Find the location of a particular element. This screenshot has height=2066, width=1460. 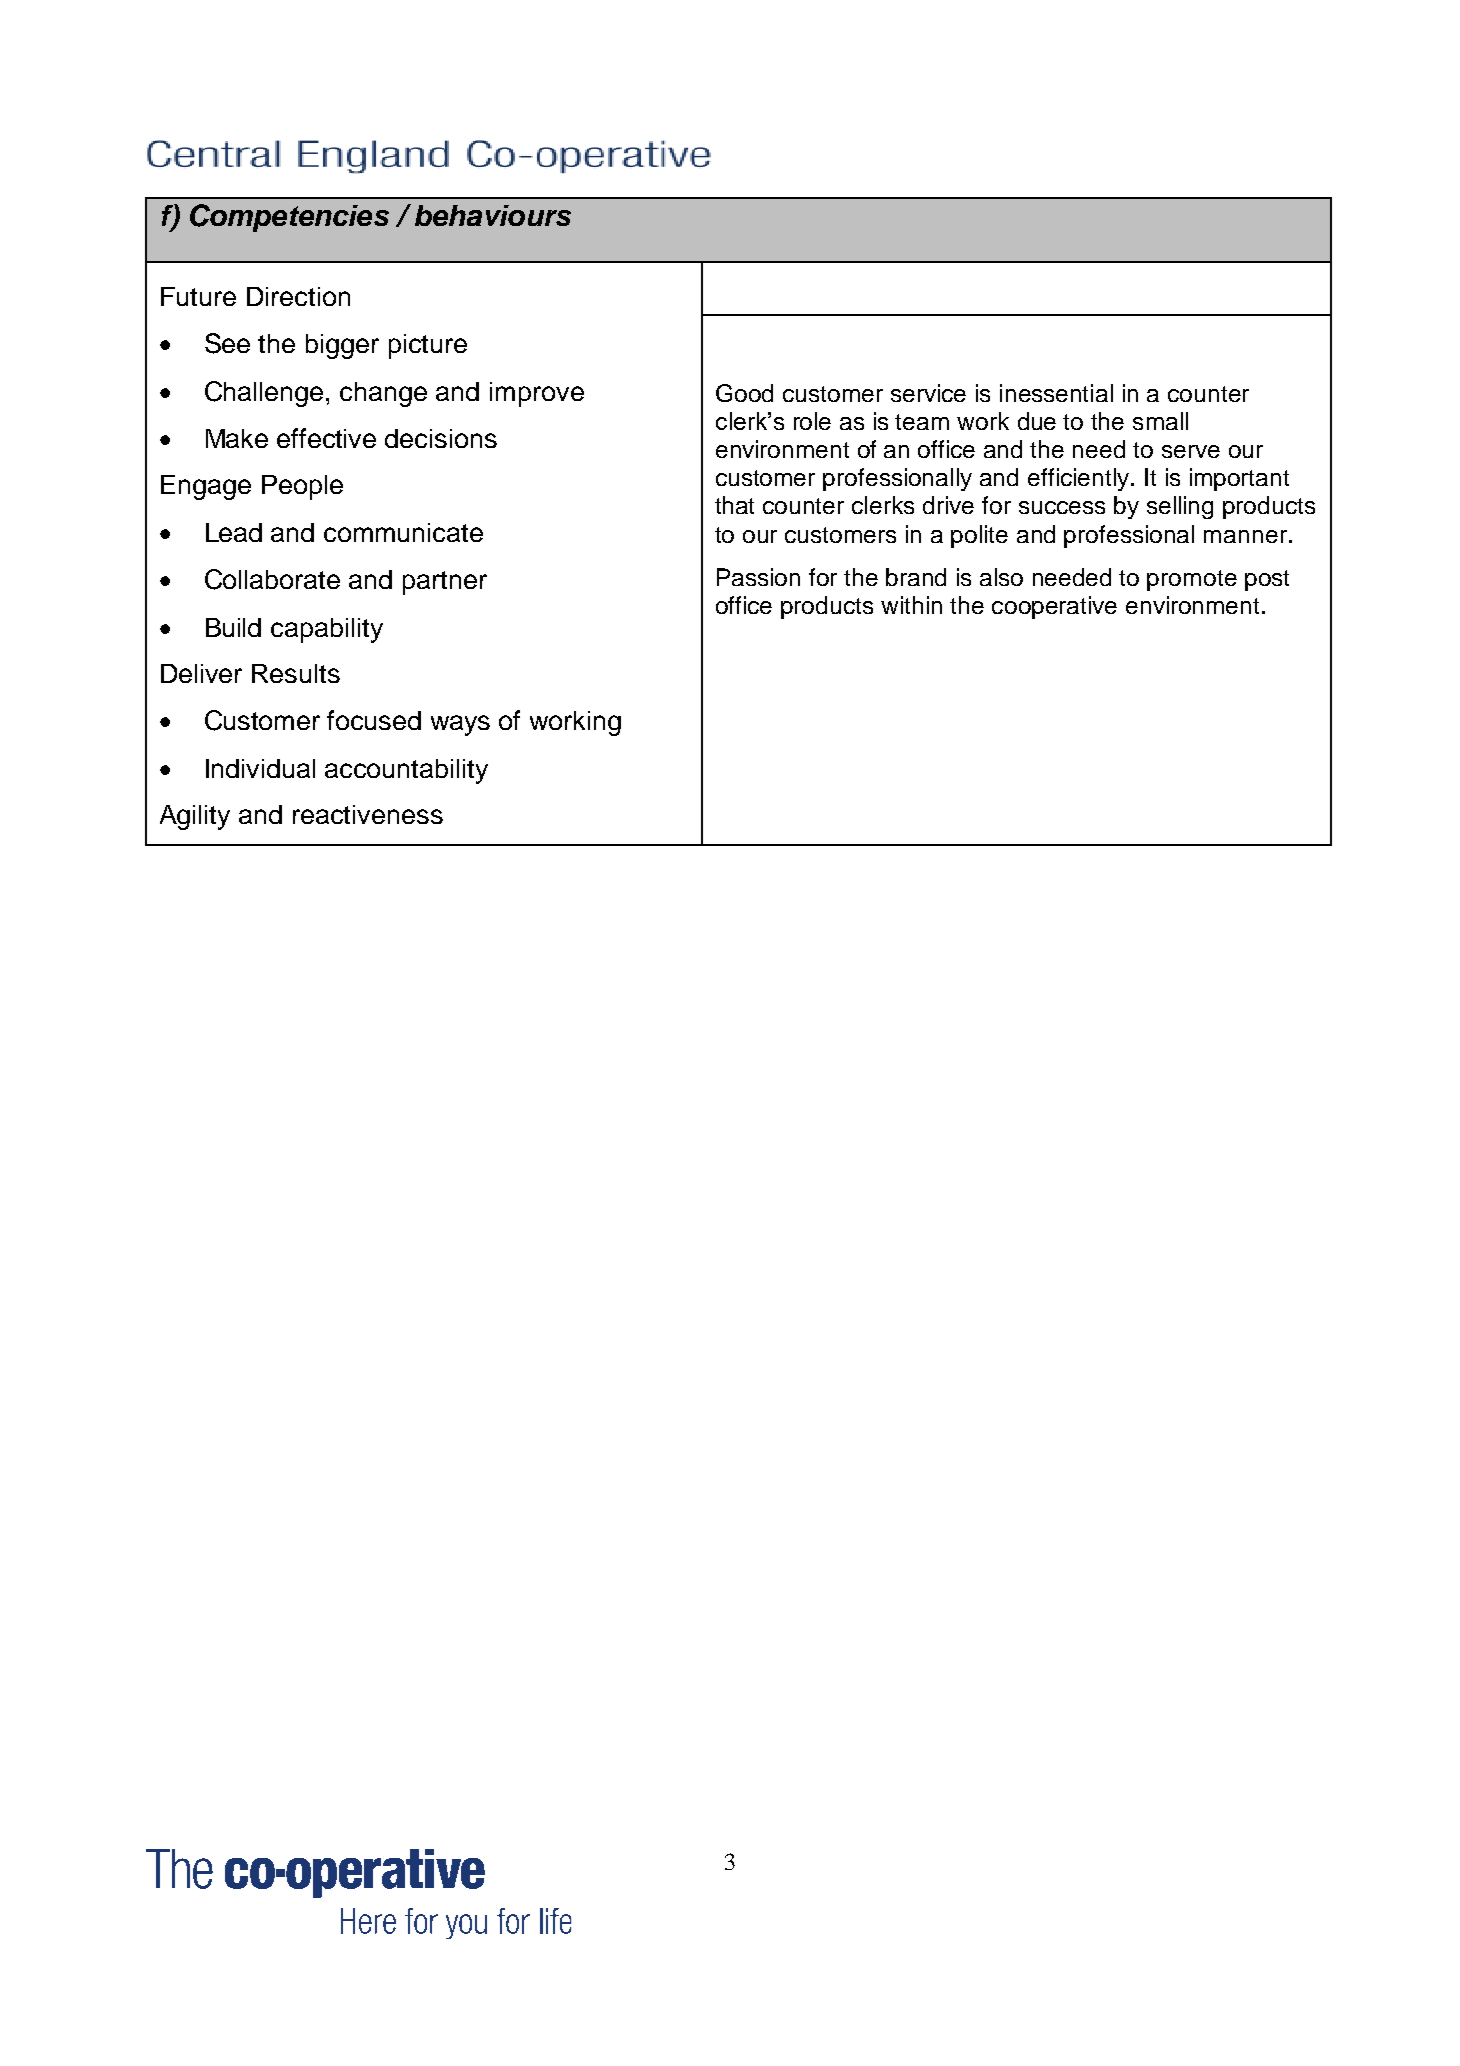

small is located at coordinates (1160, 421).
